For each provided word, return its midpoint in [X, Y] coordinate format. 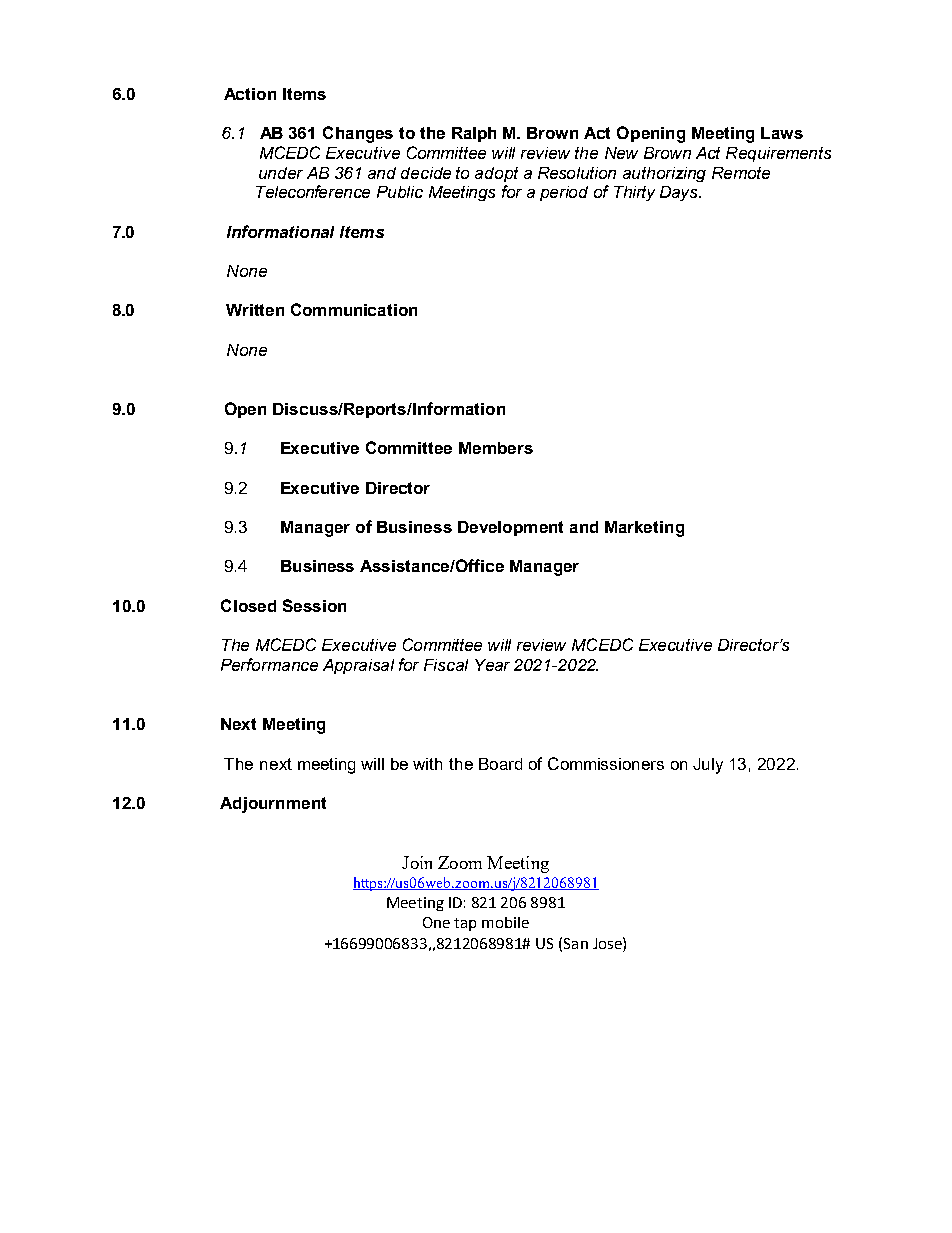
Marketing [644, 529]
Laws [782, 133]
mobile [505, 922]
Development [510, 528]
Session [314, 605]
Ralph [474, 134]
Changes [358, 134]
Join [417, 862]
